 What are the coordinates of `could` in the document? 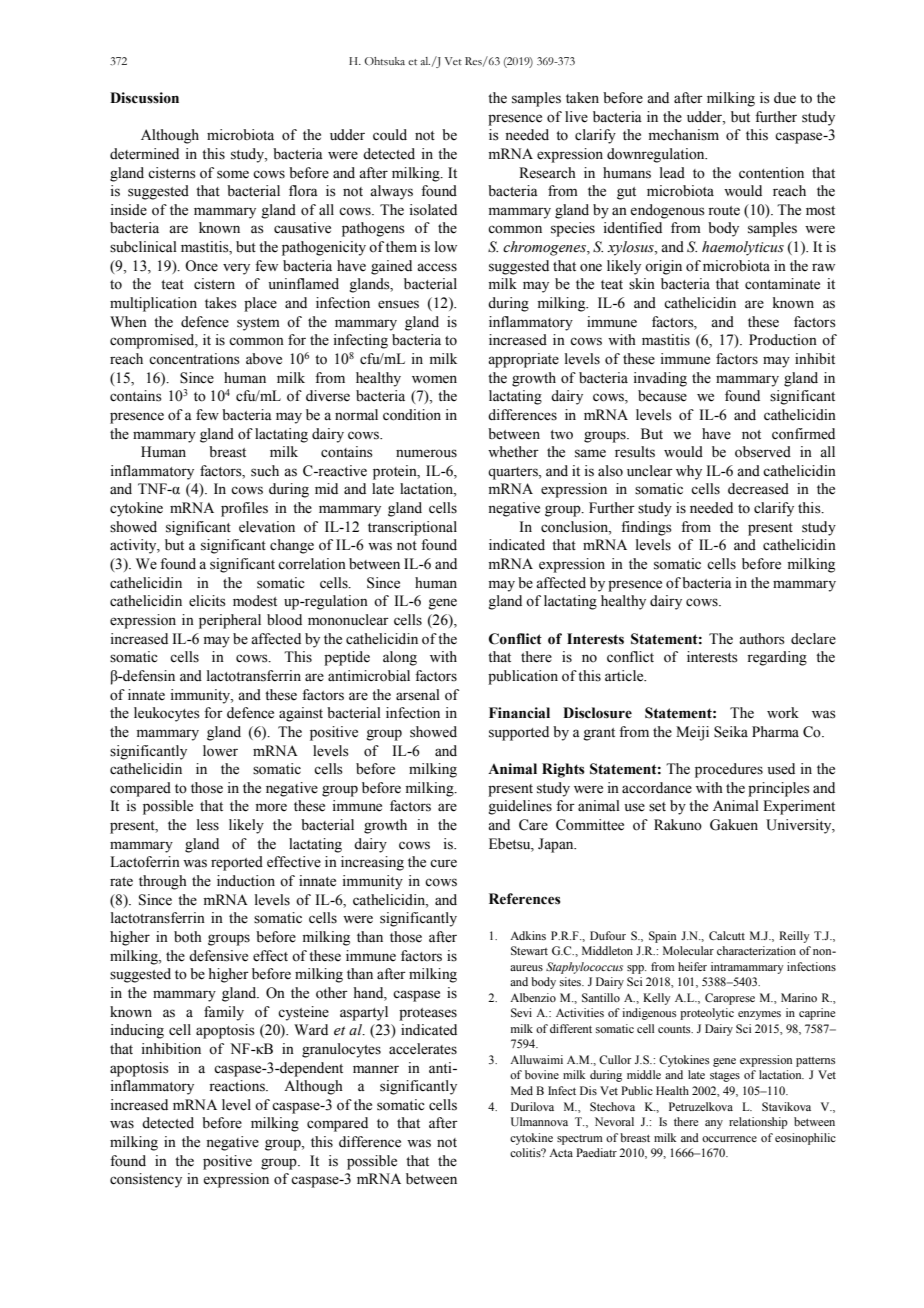 It's located at (390, 135).
